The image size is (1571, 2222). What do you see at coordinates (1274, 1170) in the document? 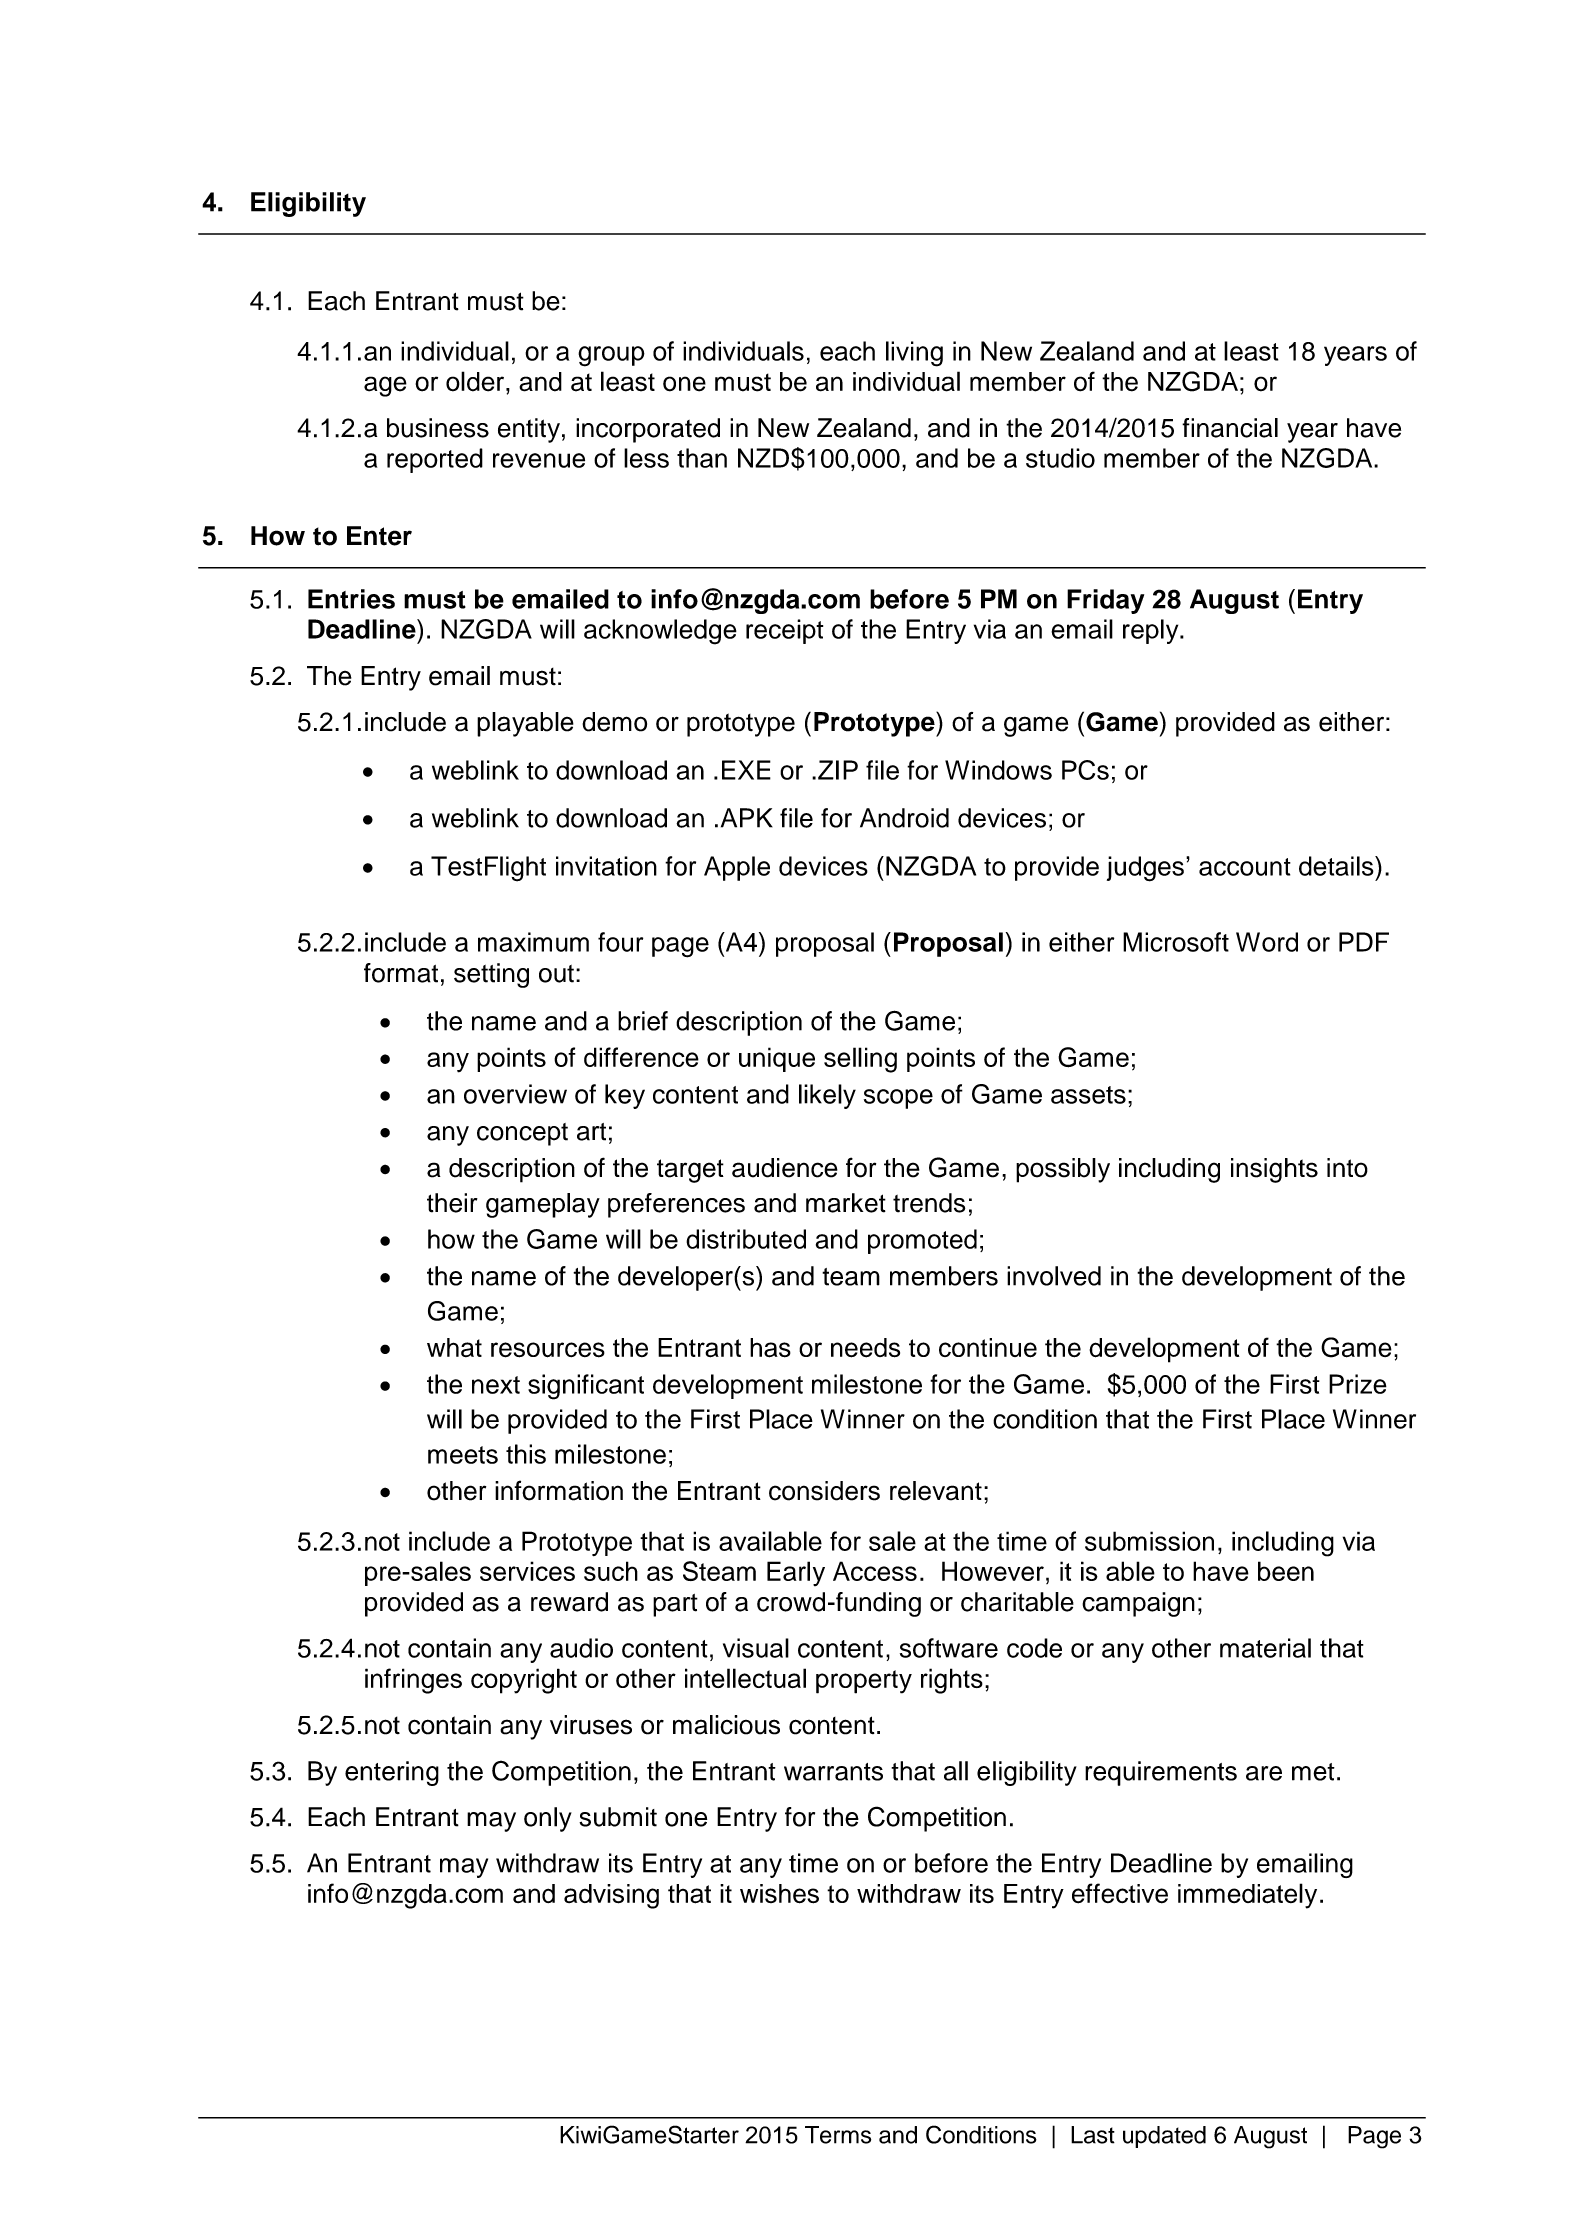
I see `insights` at bounding box center [1274, 1170].
